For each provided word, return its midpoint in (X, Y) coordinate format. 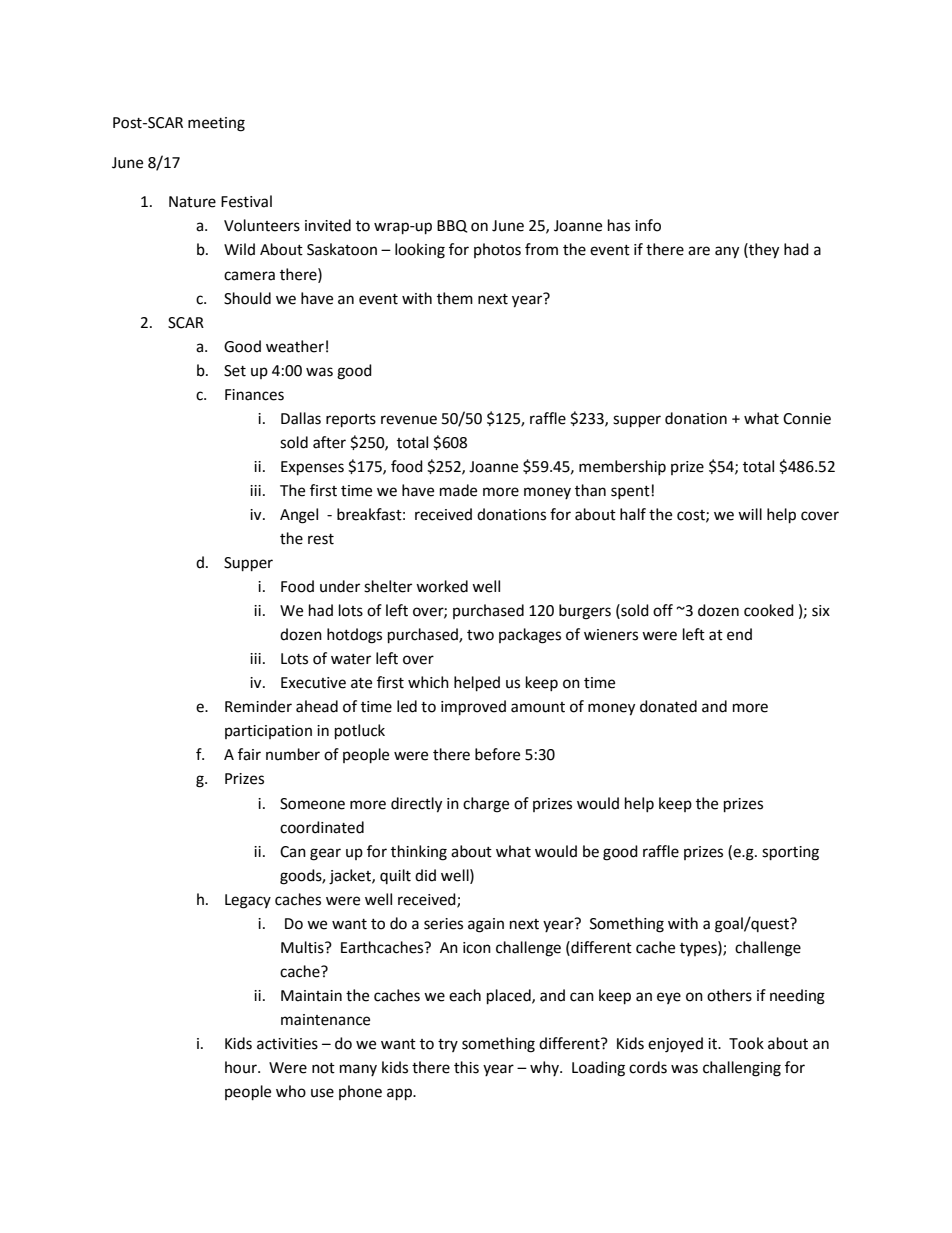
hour (242, 1067)
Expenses (312, 468)
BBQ (452, 226)
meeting (216, 124)
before (497, 754)
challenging (742, 1069)
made (458, 490)
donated (668, 706)
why (545, 1068)
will (750, 514)
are (699, 251)
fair (249, 754)
